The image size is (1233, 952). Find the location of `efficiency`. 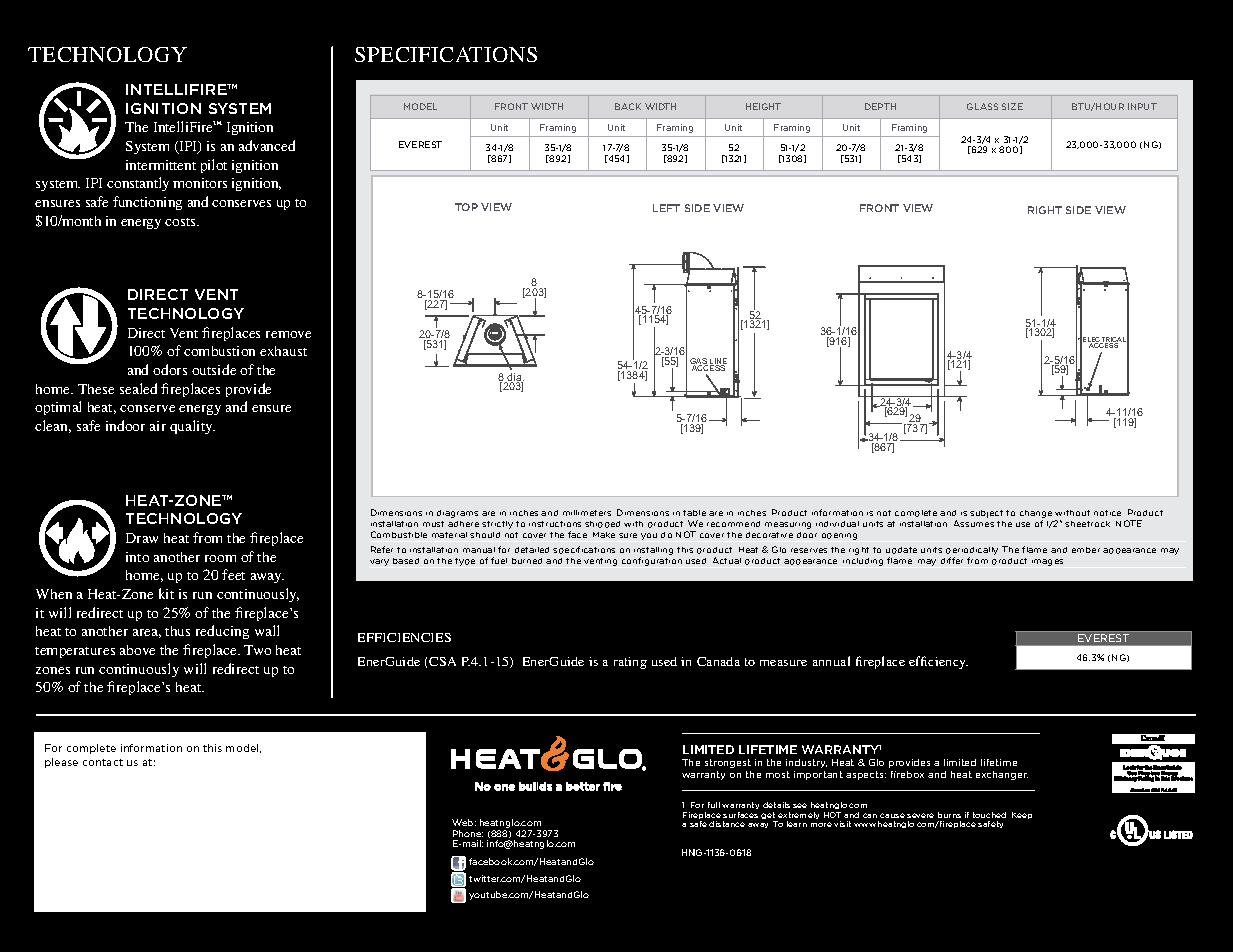

efficiency is located at coordinates (938, 662).
